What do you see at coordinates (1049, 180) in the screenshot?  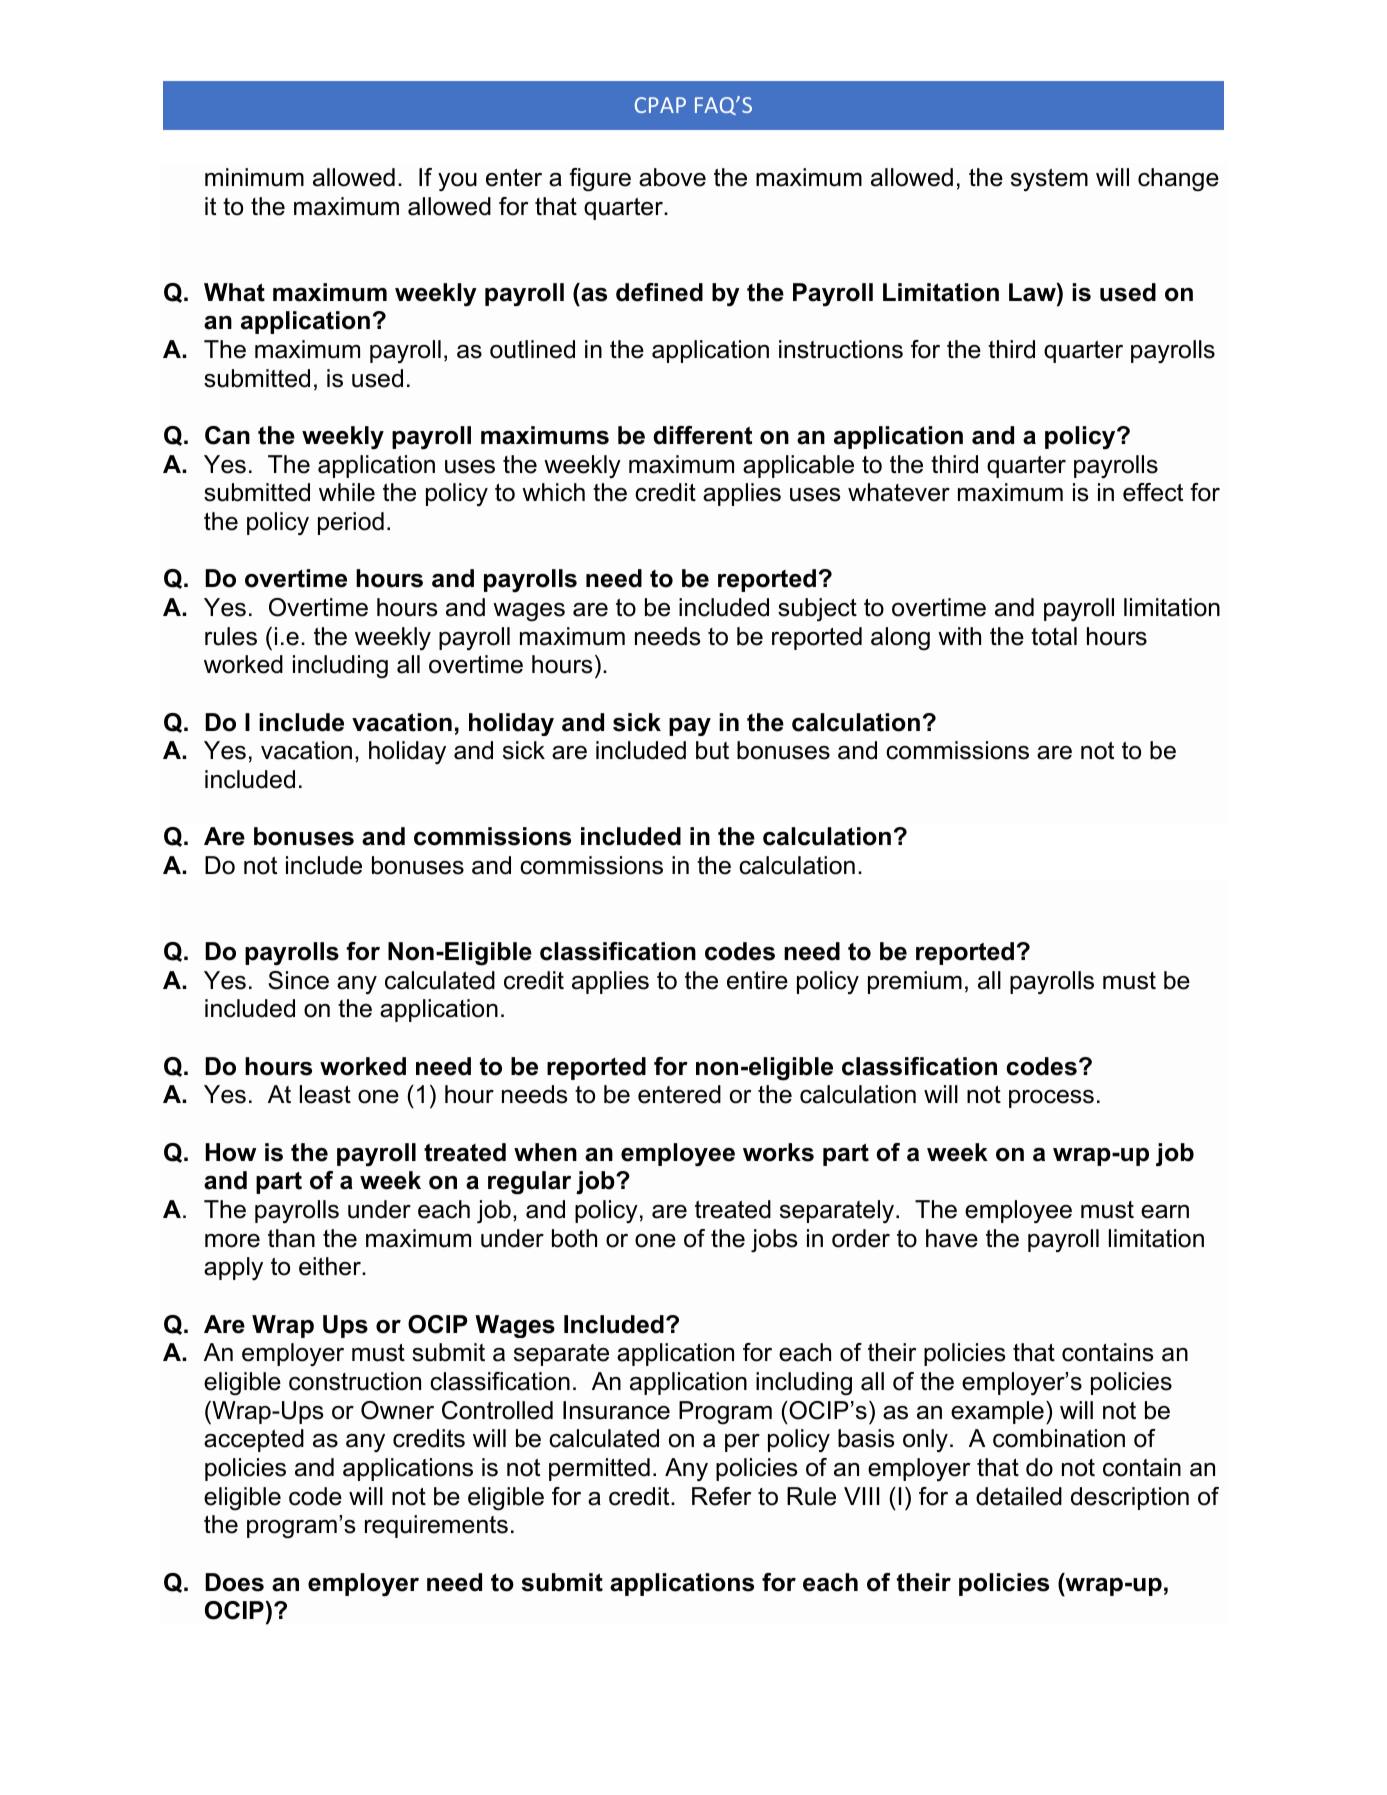 I see `system` at bounding box center [1049, 180].
